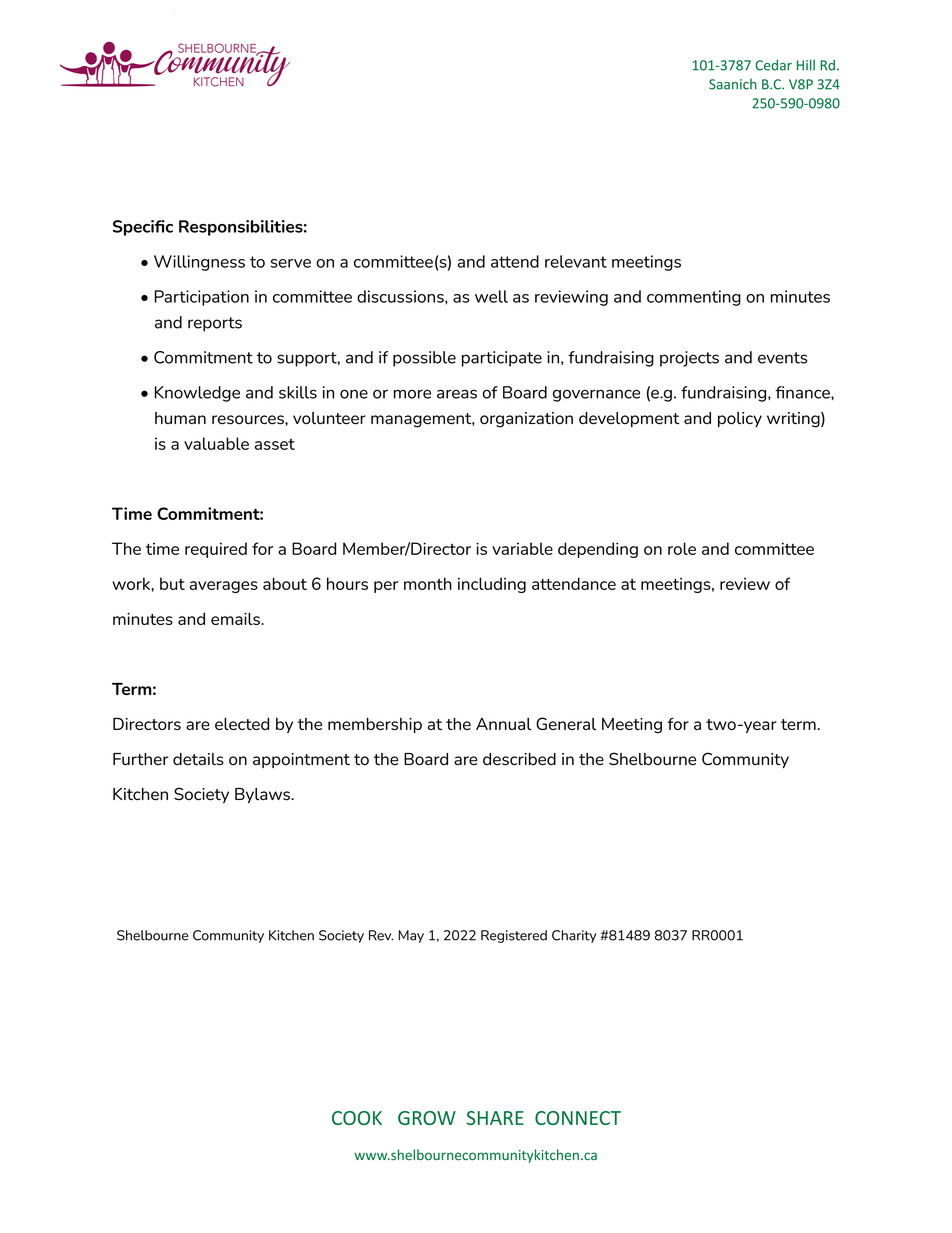  What do you see at coordinates (198, 759) in the screenshot?
I see `details` at bounding box center [198, 759].
